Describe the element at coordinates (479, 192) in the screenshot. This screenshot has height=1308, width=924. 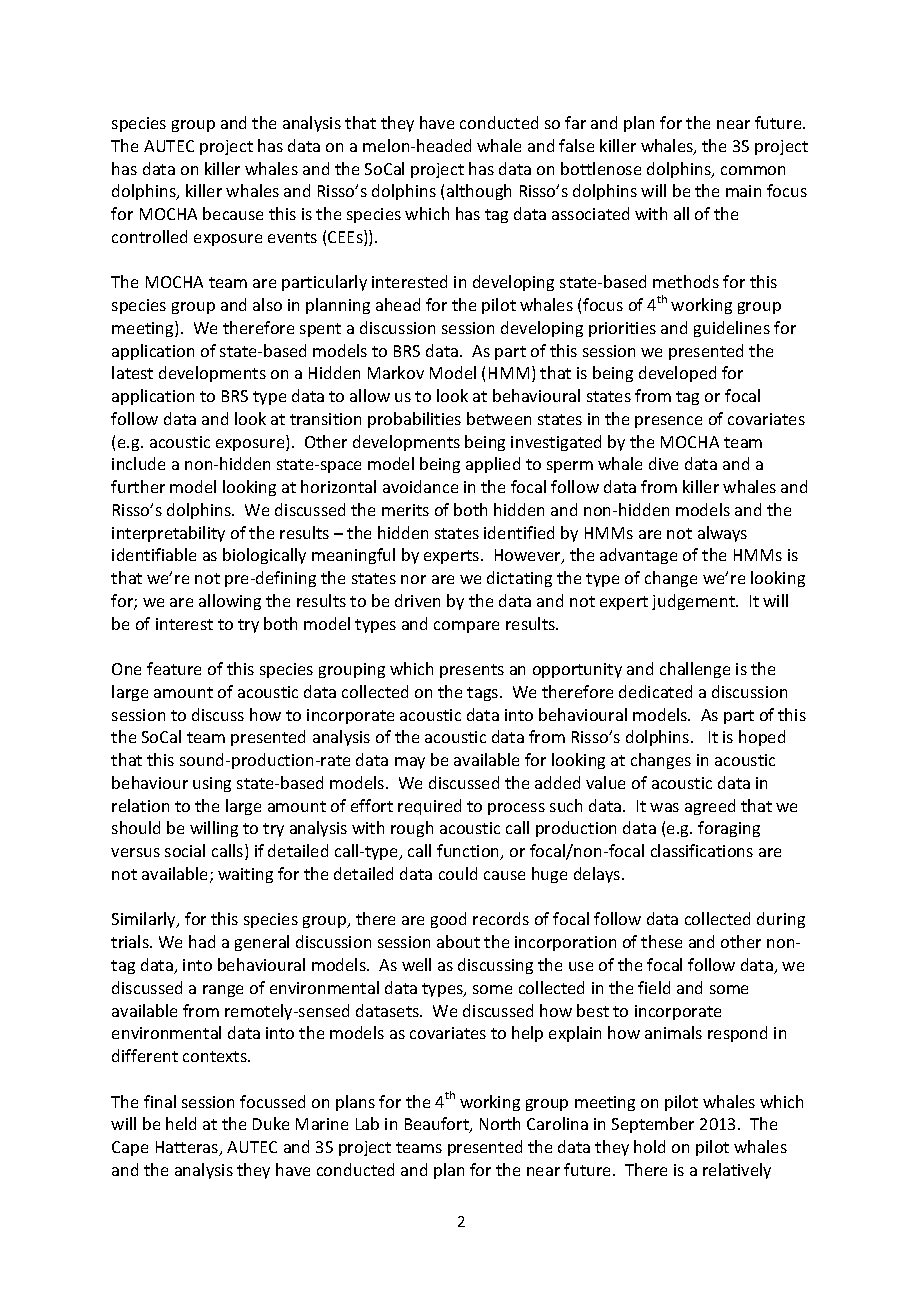
I see `although` at that location.
